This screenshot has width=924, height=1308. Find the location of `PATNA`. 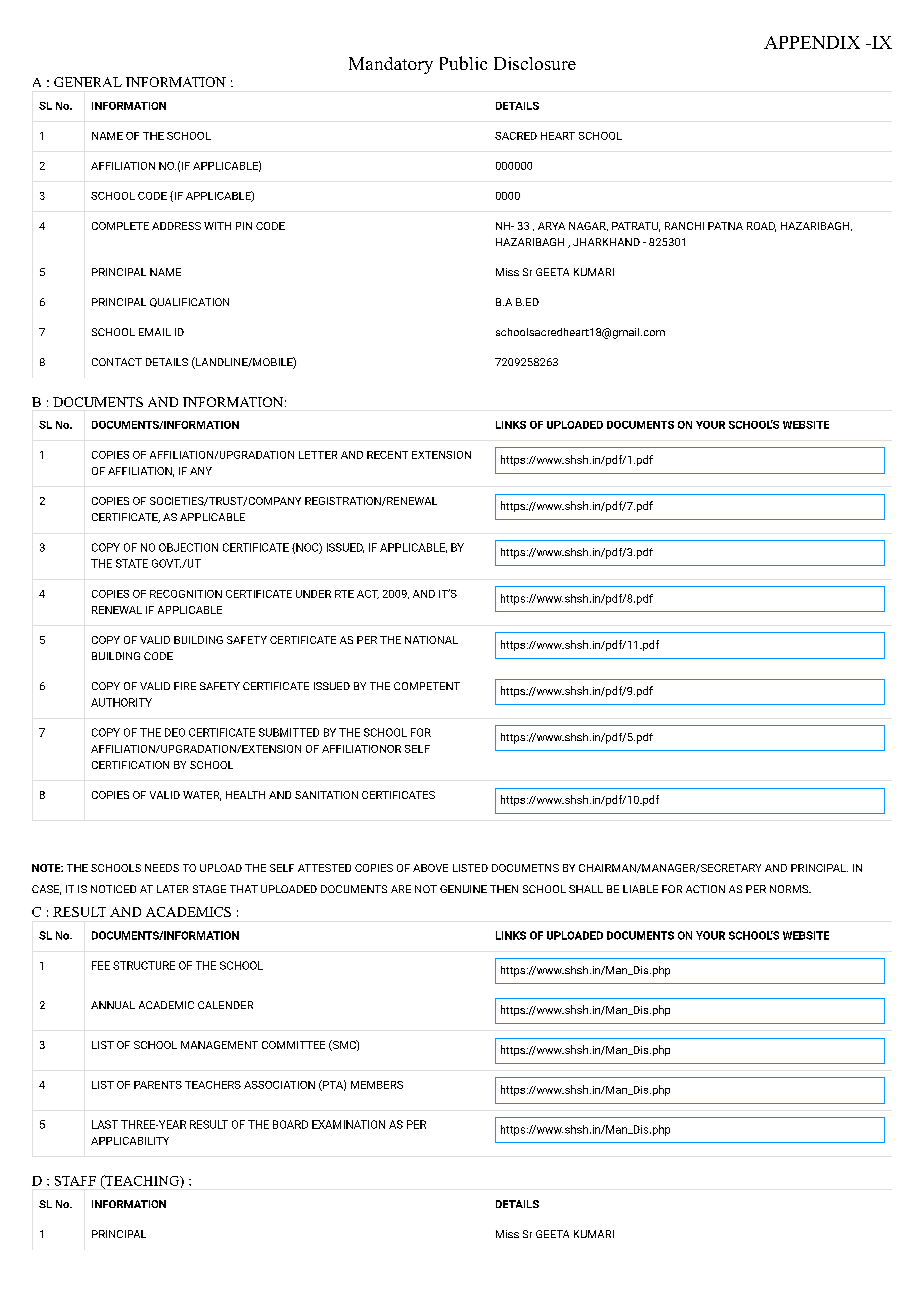

PATNA is located at coordinates (725, 226).
